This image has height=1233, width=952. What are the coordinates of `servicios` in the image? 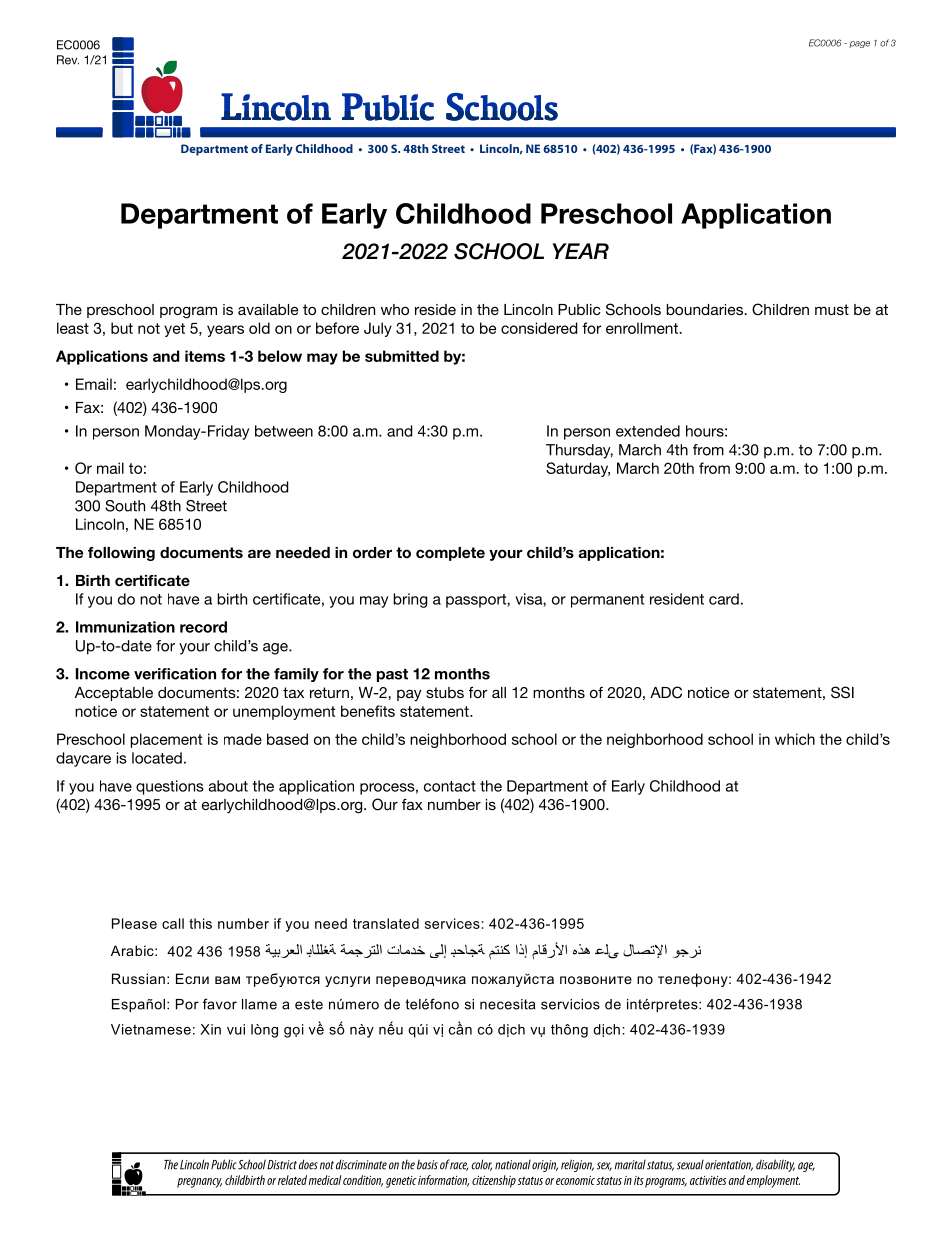 It's located at (570, 1004).
